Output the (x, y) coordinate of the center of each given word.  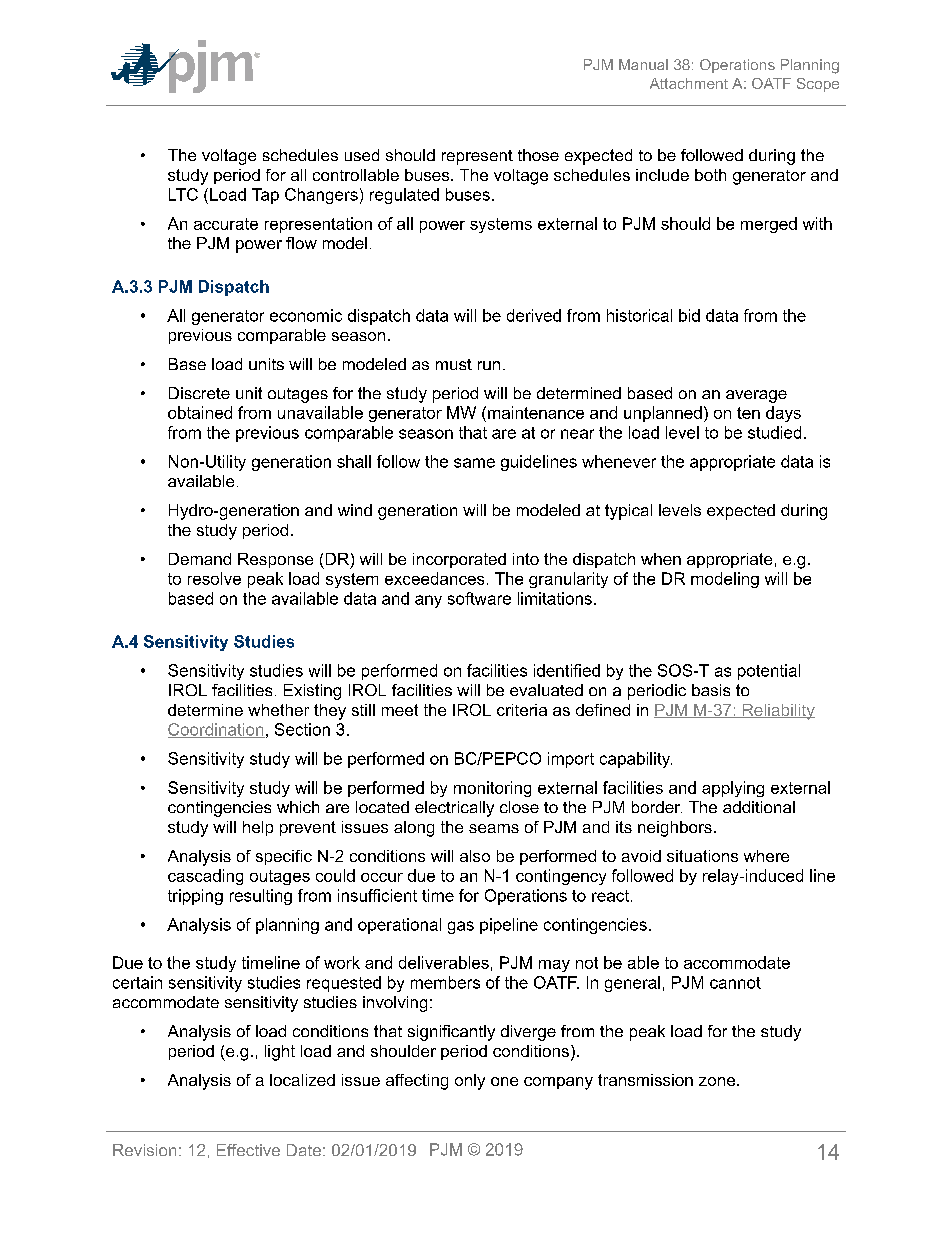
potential (769, 672)
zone (717, 1081)
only (470, 1082)
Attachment (689, 83)
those (538, 155)
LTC (183, 194)
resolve (214, 578)
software (479, 598)
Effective (248, 1150)
